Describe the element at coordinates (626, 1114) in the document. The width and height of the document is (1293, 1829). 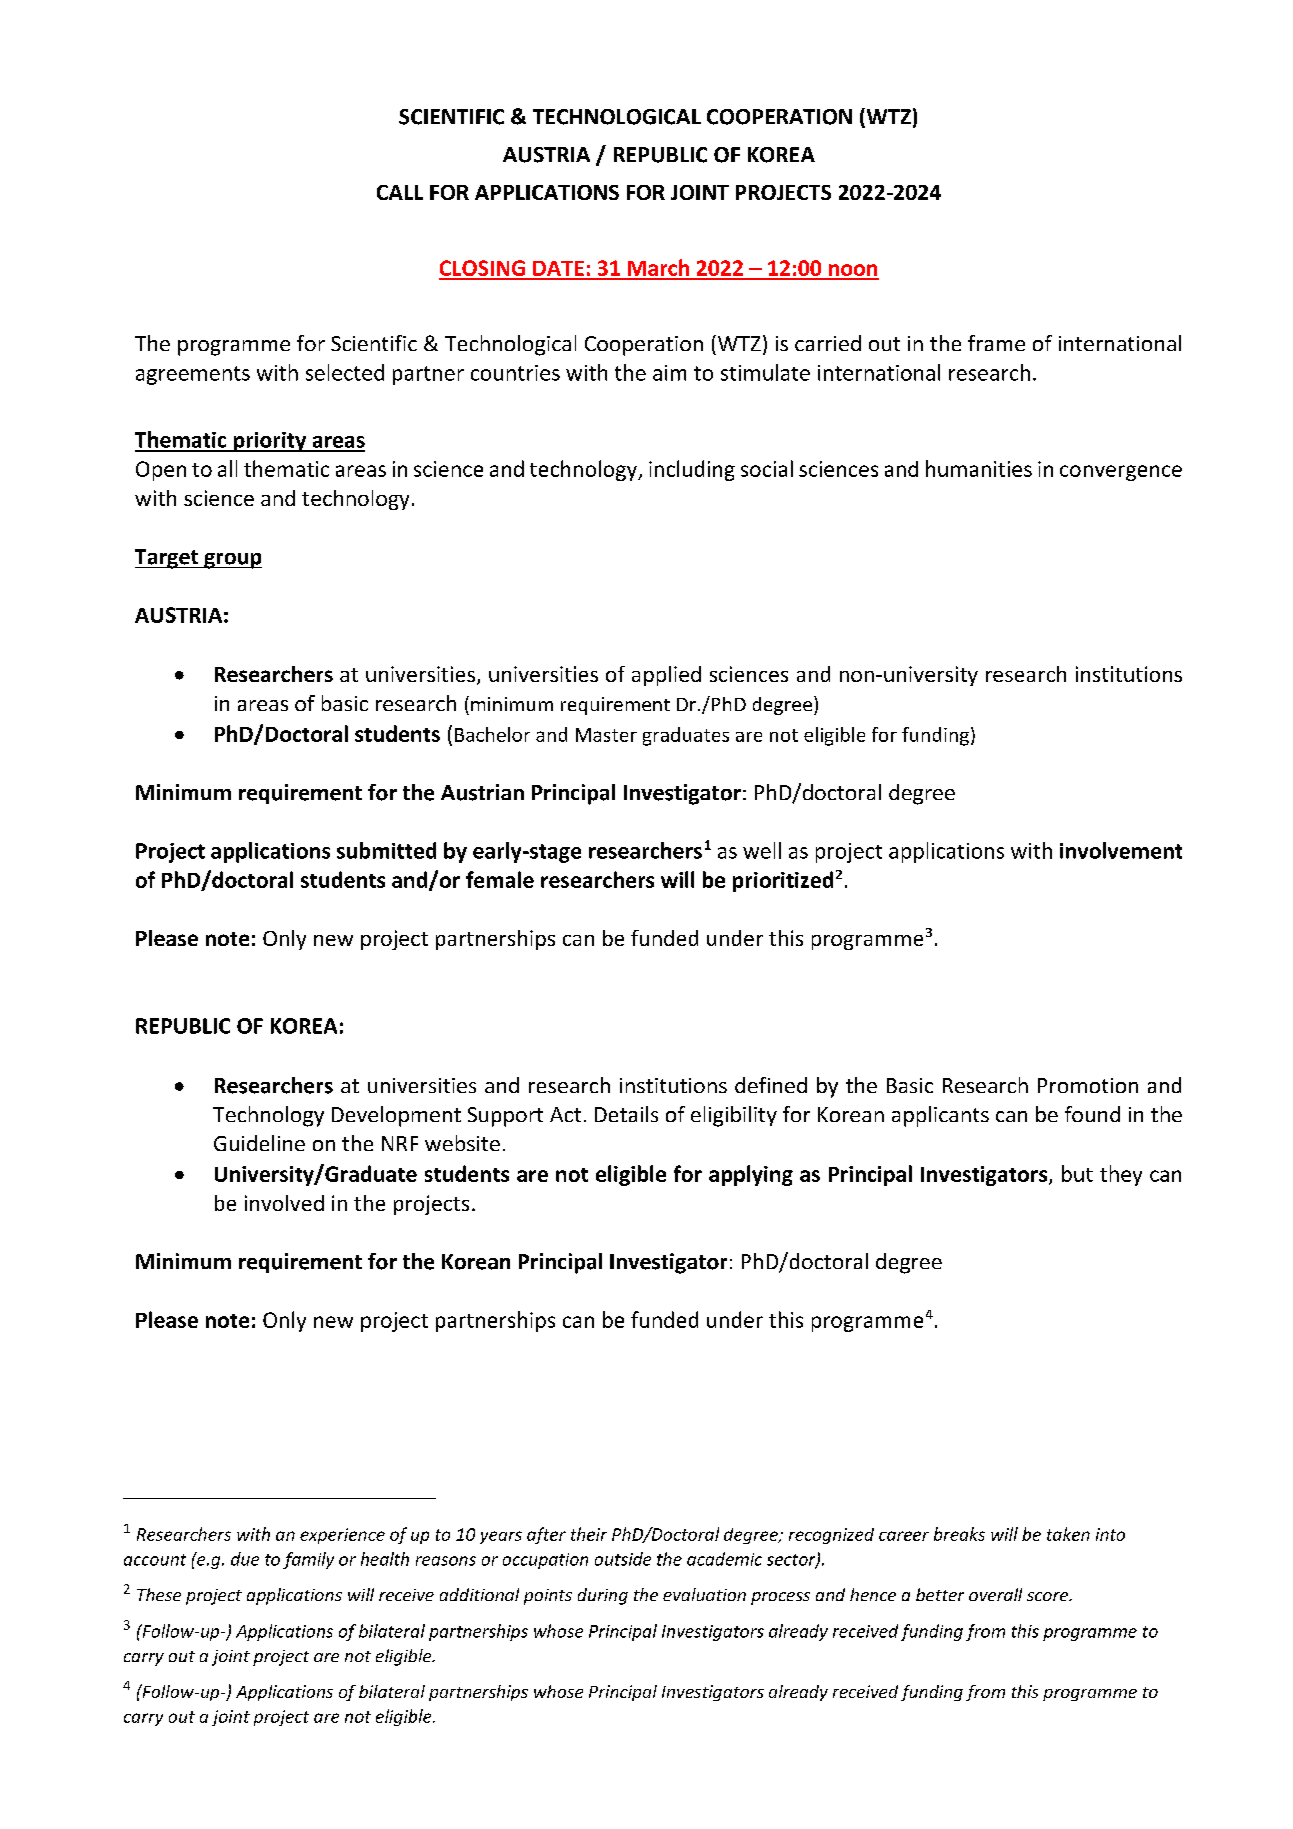
I see `Details` at that location.
